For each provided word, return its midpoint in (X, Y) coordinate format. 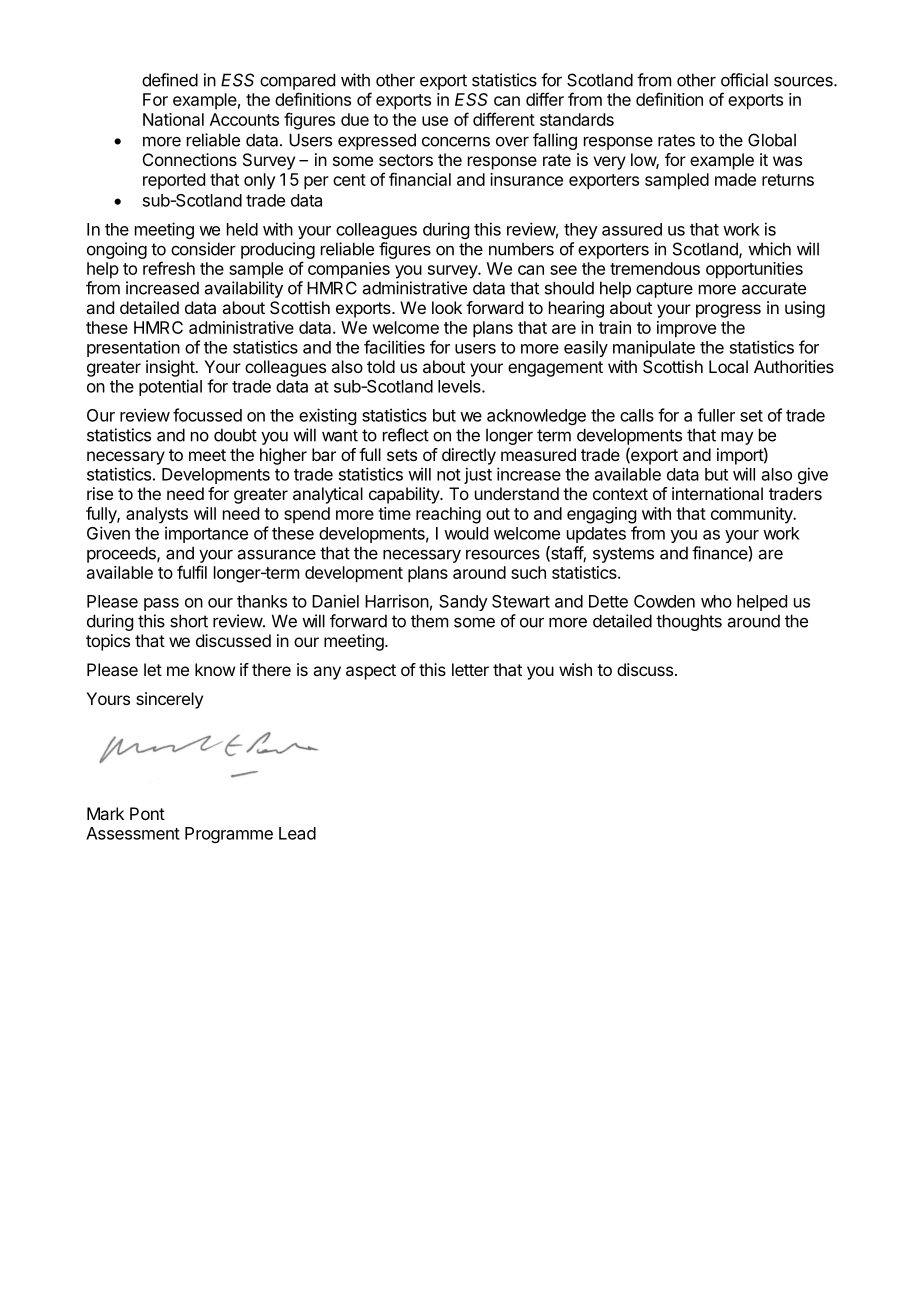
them (429, 621)
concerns (456, 141)
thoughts (689, 622)
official (744, 80)
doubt (235, 435)
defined (170, 80)
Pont (147, 813)
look (447, 307)
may (737, 438)
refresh (169, 268)
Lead (297, 833)
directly (469, 456)
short (189, 621)
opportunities (754, 270)
